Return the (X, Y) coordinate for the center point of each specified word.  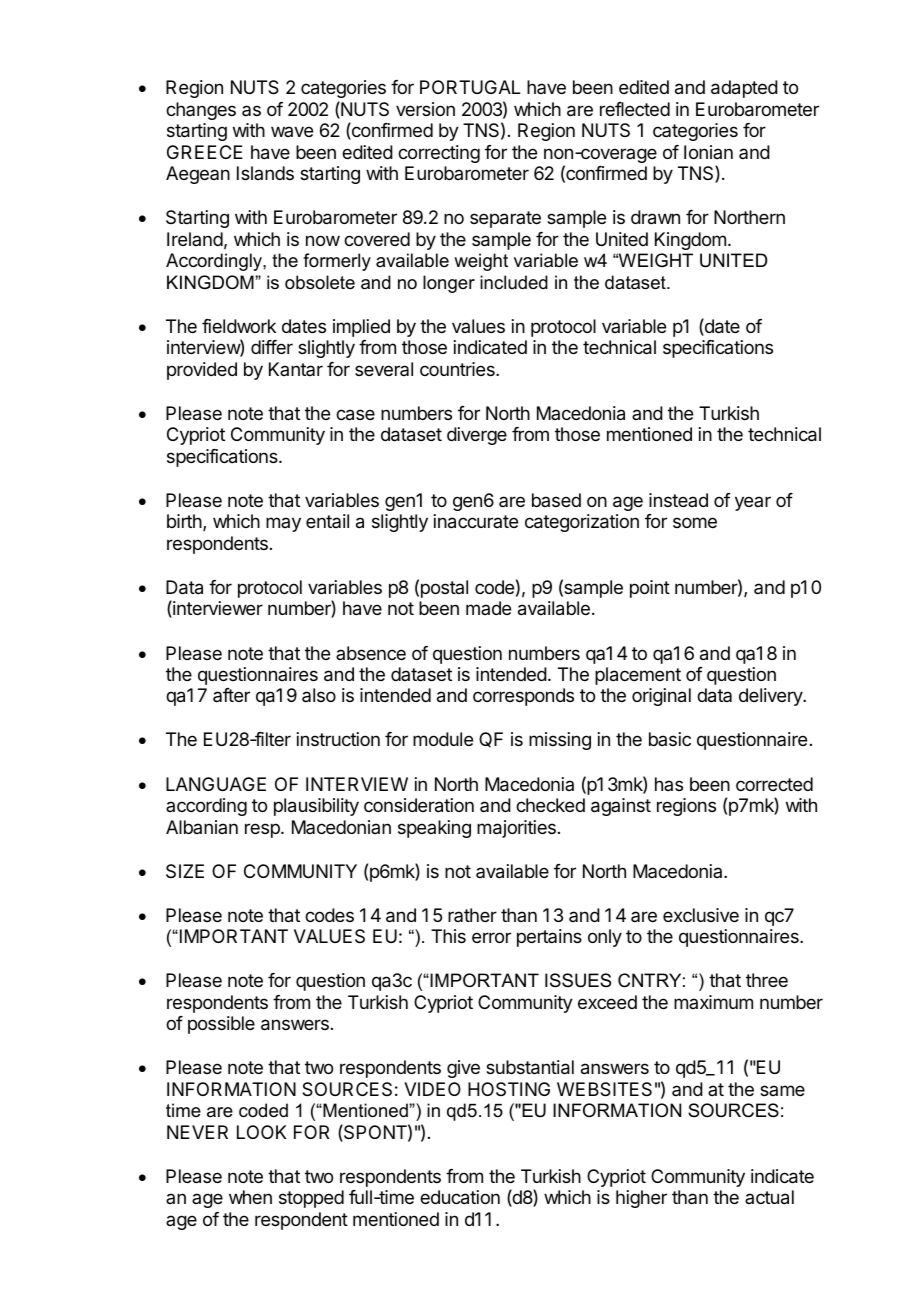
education (460, 1197)
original (661, 697)
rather (472, 915)
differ (272, 347)
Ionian (708, 152)
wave (292, 131)
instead (678, 500)
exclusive (701, 915)
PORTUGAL (470, 87)
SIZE (185, 871)
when (250, 1197)
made (488, 608)
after (231, 695)
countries (458, 369)
